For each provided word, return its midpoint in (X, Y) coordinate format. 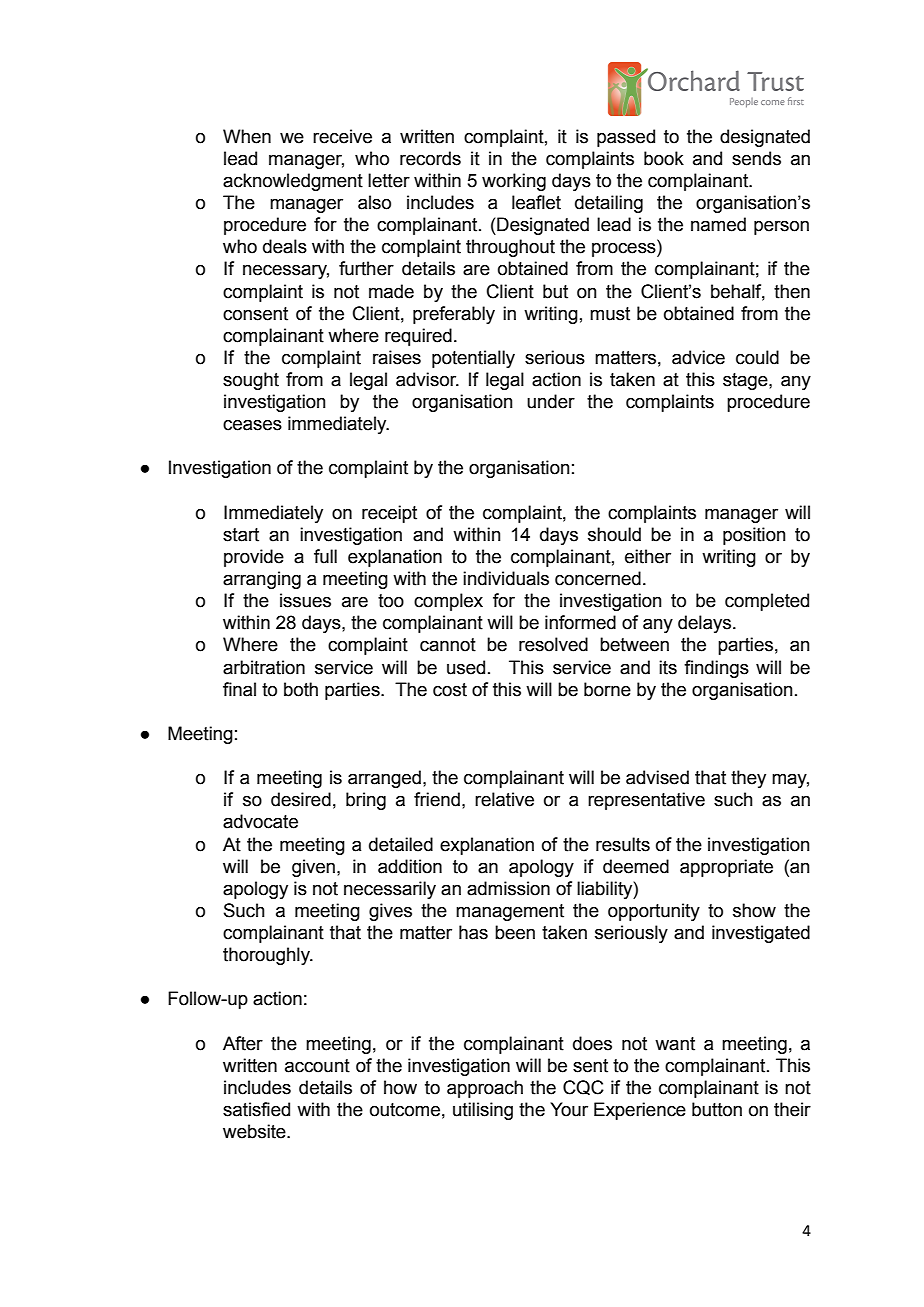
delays (704, 624)
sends (756, 158)
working (514, 182)
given (313, 868)
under (551, 401)
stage (746, 381)
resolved (553, 644)
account (317, 1066)
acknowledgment (293, 182)
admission (508, 888)
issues (305, 600)
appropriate (726, 868)
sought (251, 381)
